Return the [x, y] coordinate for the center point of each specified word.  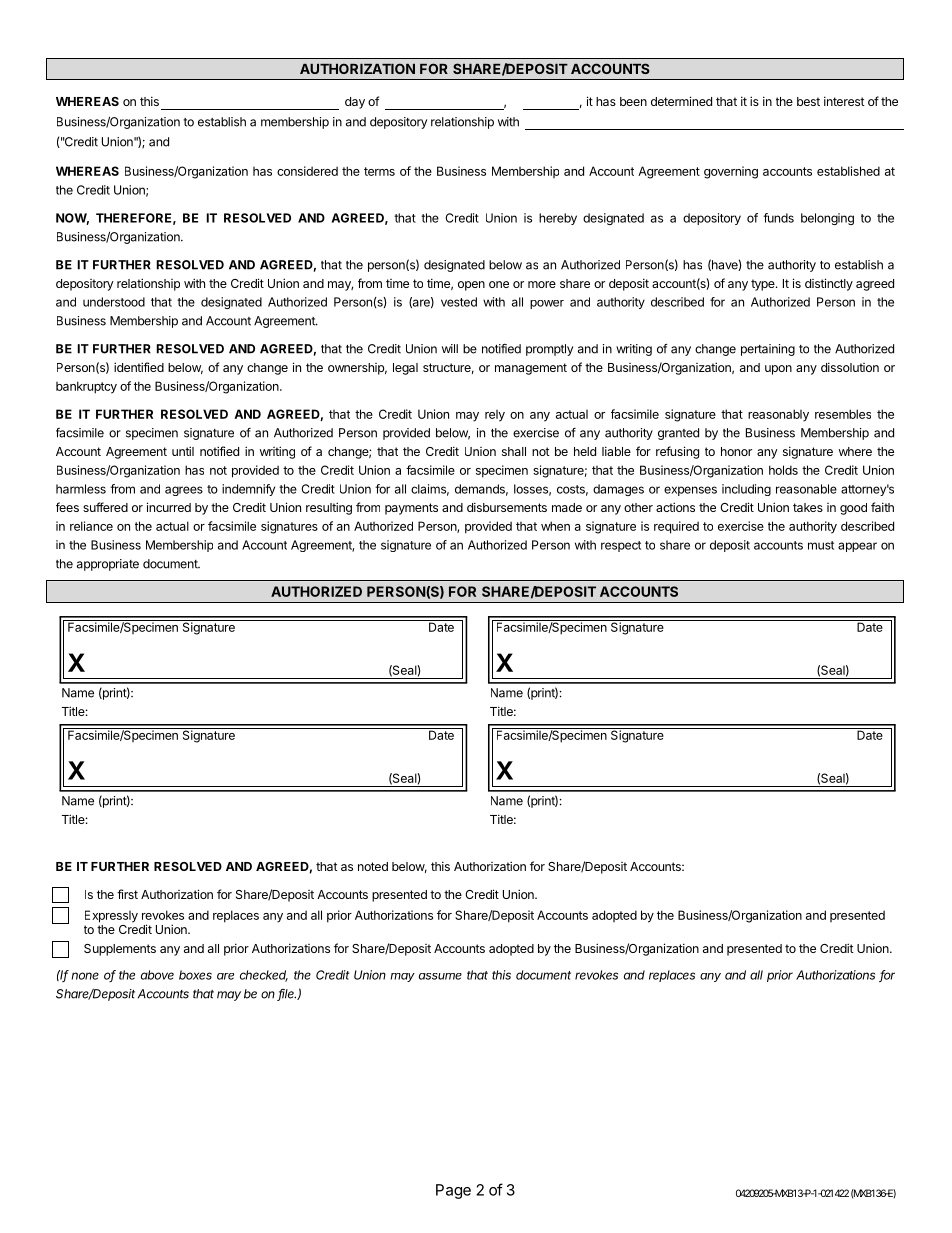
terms [379, 171]
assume [440, 976]
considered [307, 171]
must [821, 545]
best [808, 101]
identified [139, 367]
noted [373, 866]
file [286, 995]
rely [495, 416]
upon [778, 370]
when [555, 526]
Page [453, 1191]
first [127, 894]
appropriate [108, 565]
